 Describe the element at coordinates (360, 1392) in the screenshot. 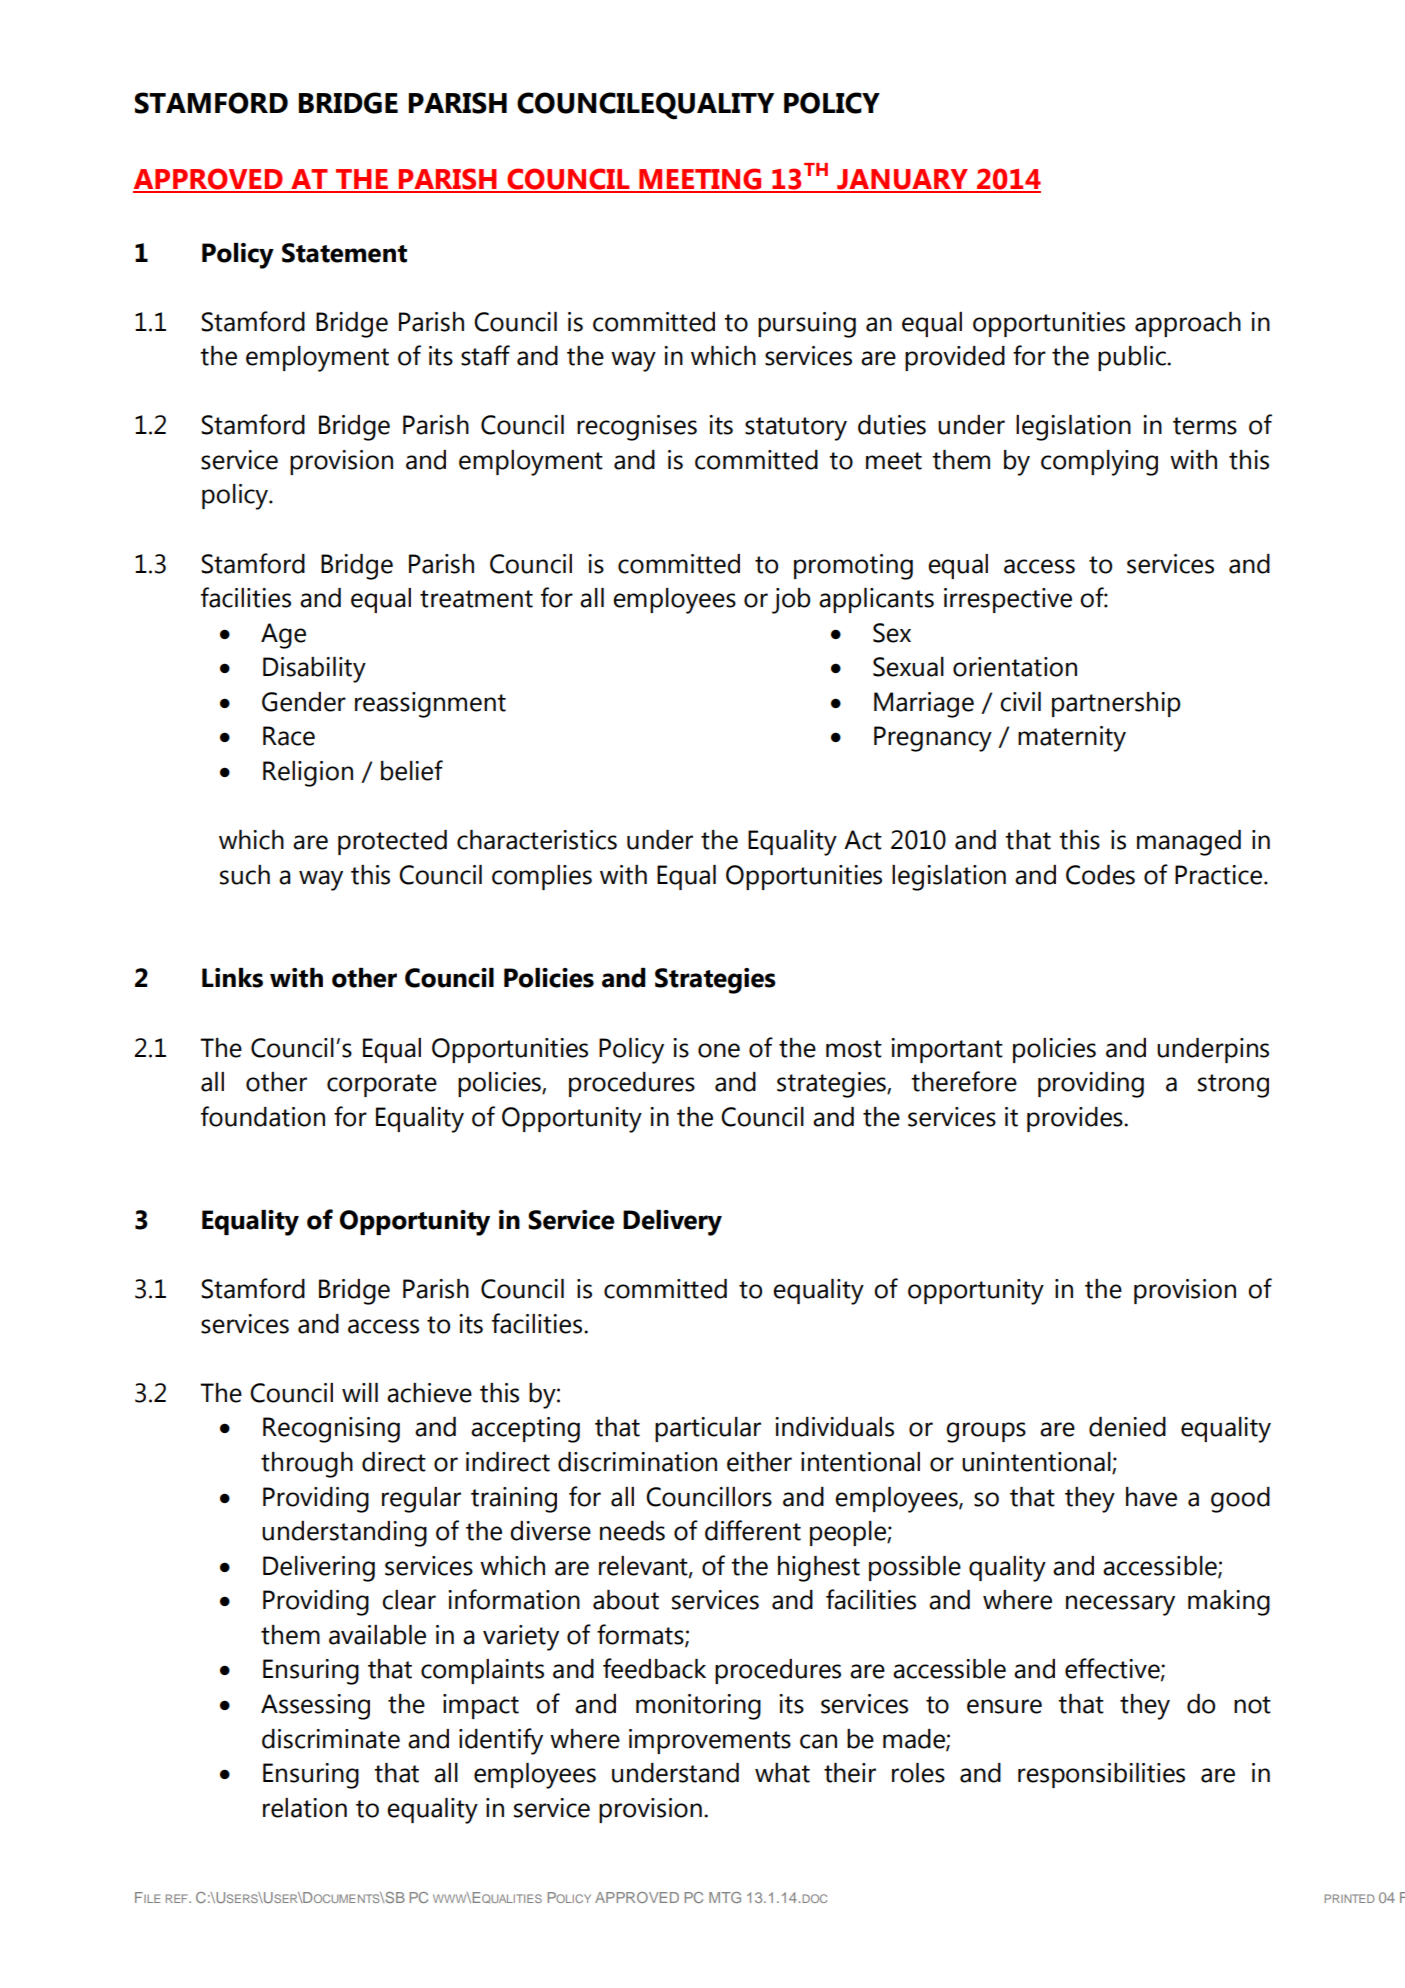

I see `will` at that location.
